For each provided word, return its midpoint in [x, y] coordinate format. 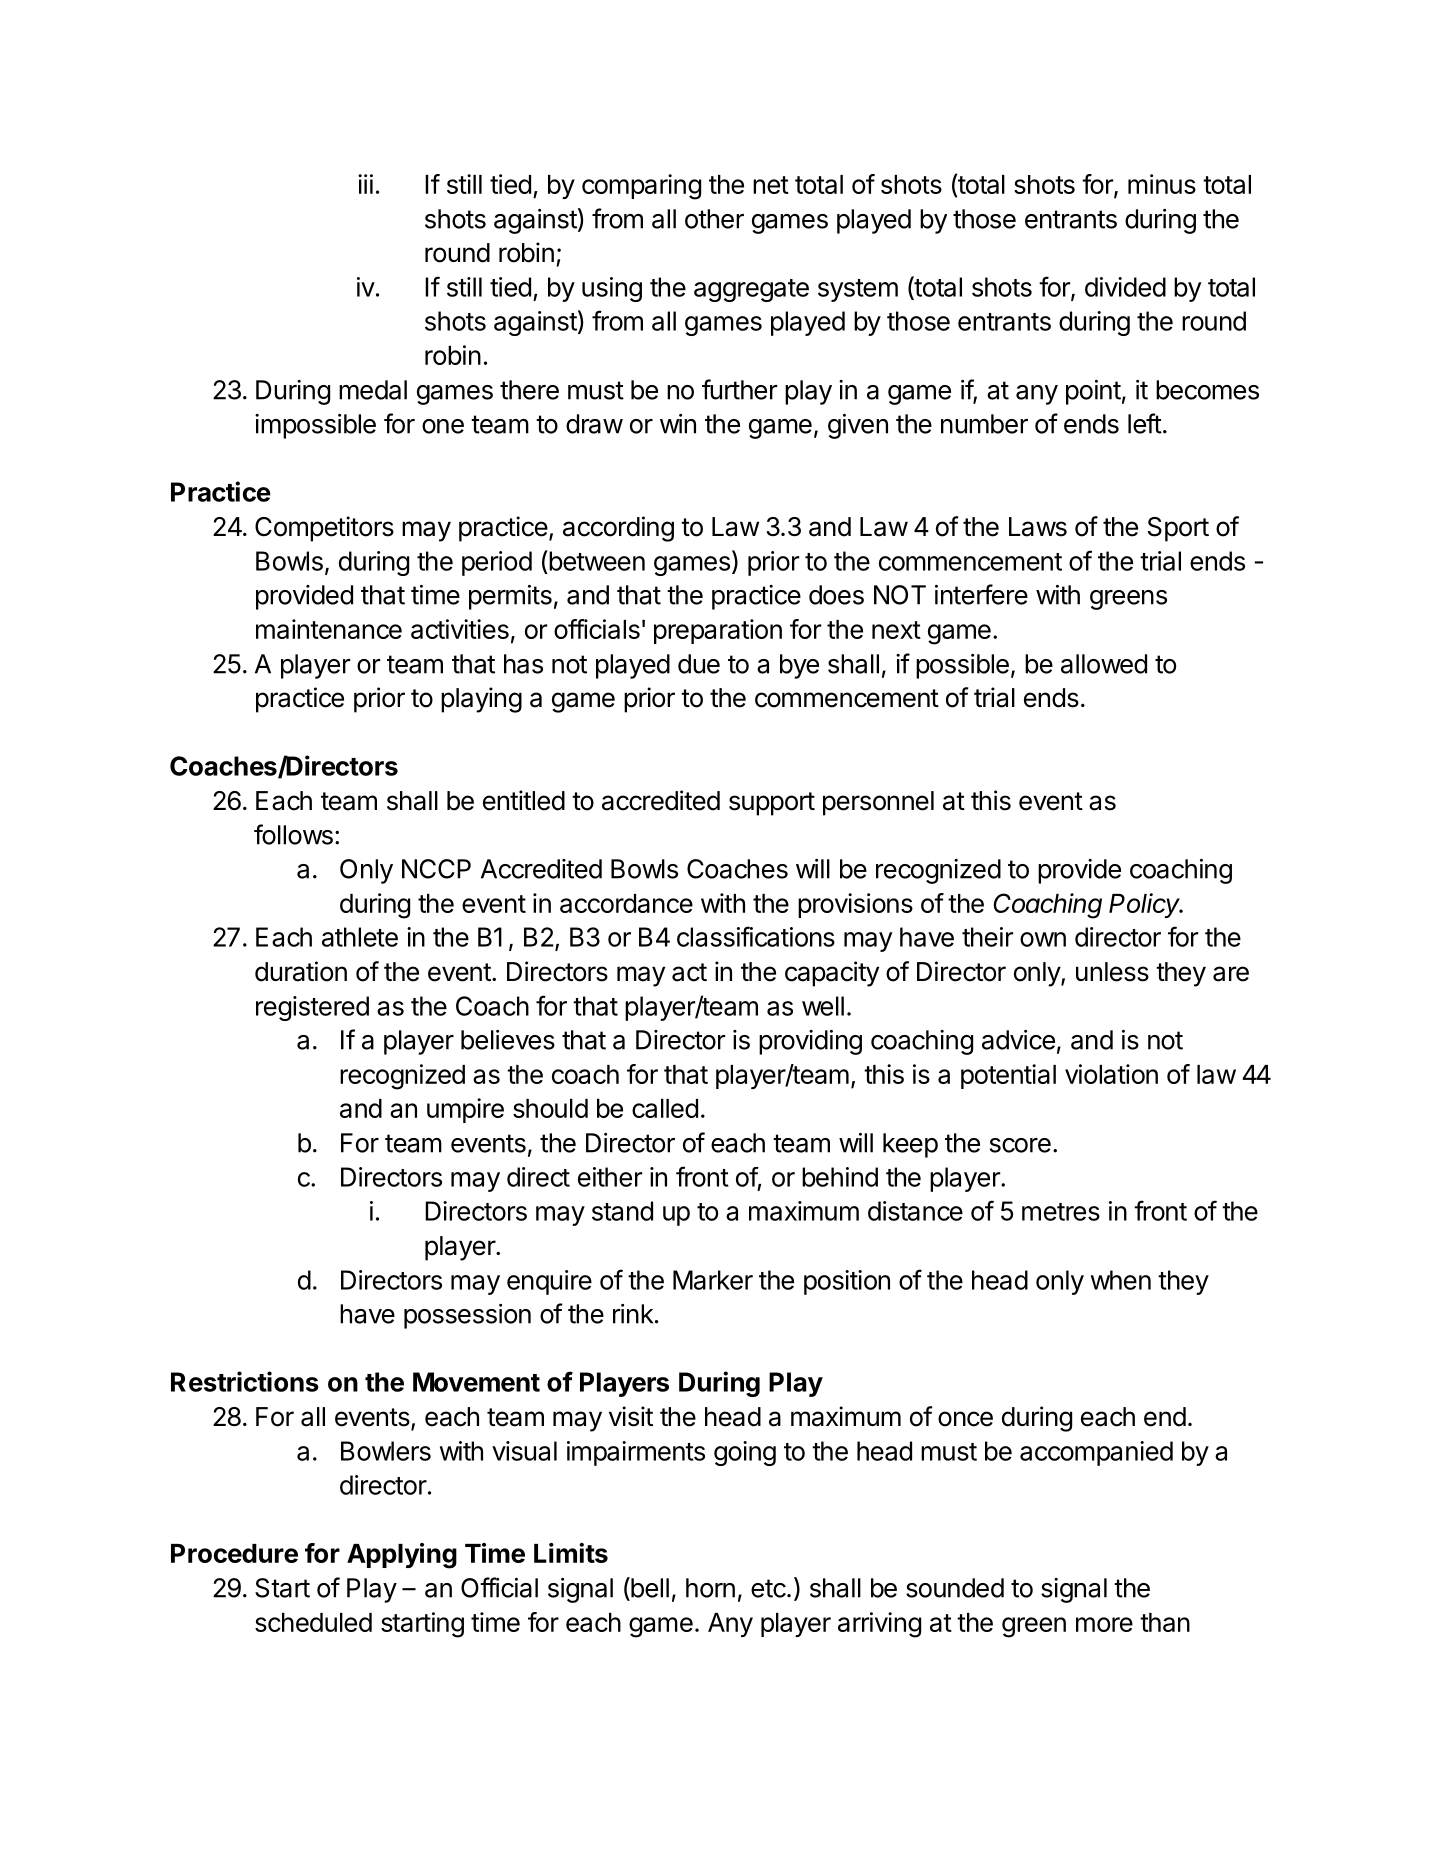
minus [1162, 184]
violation [1111, 1074]
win [678, 424]
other [714, 219]
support [772, 804]
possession [467, 1316]
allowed [1104, 664]
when [1121, 1280]
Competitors [324, 529]
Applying [402, 1556]
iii [365, 184]
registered [312, 1008]
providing [810, 1042]
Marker [713, 1280]
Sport [1178, 529]
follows [293, 834]
